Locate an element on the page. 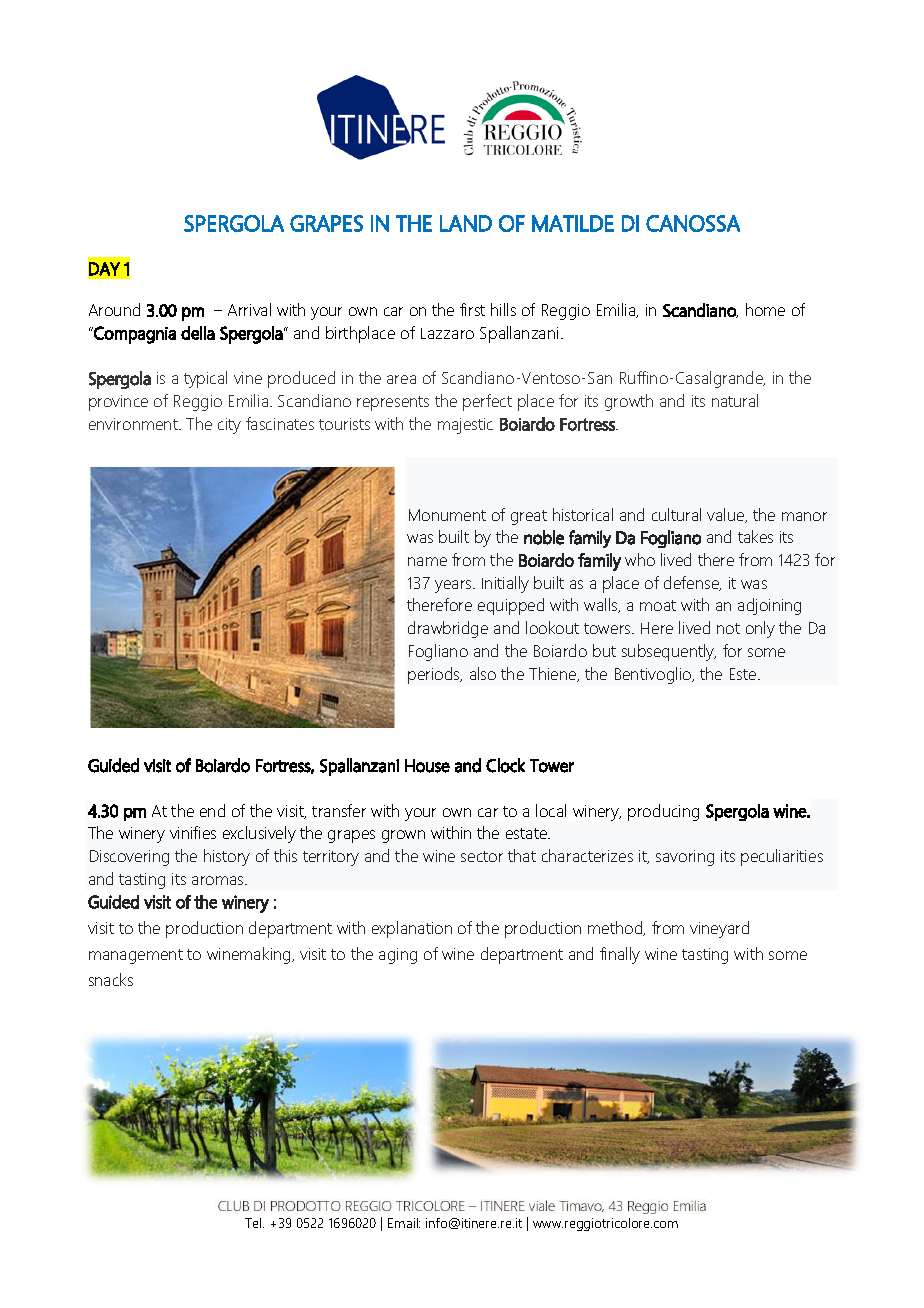  Email is located at coordinates (404, 1223).
